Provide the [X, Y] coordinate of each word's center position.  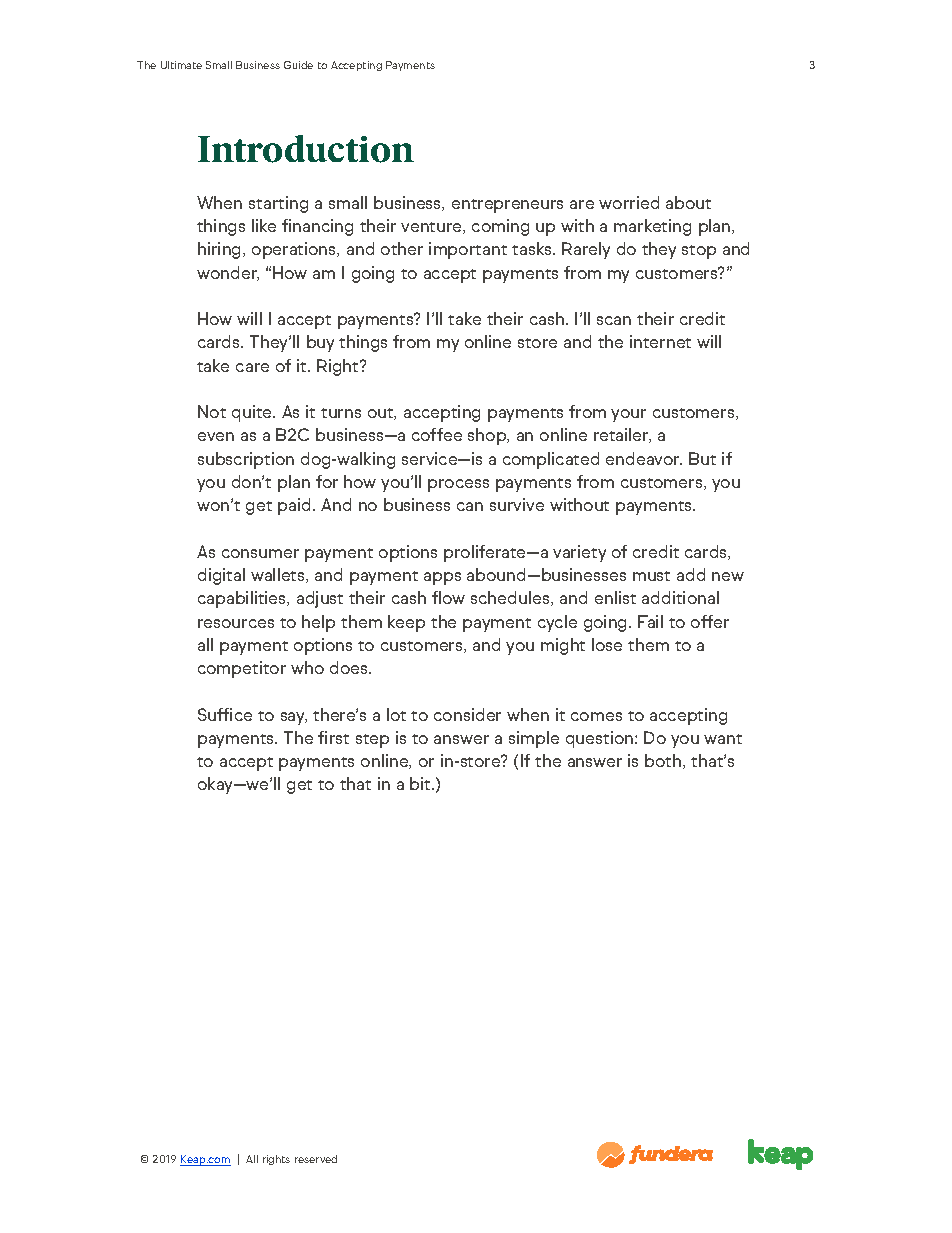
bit [421, 783]
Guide [298, 65]
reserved [316, 1159]
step [372, 741]
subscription [246, 460]
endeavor [644, 458]
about [688, 202]
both [664, 761]
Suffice [225, 714]
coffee [437, 434]
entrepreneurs [507, 206]
